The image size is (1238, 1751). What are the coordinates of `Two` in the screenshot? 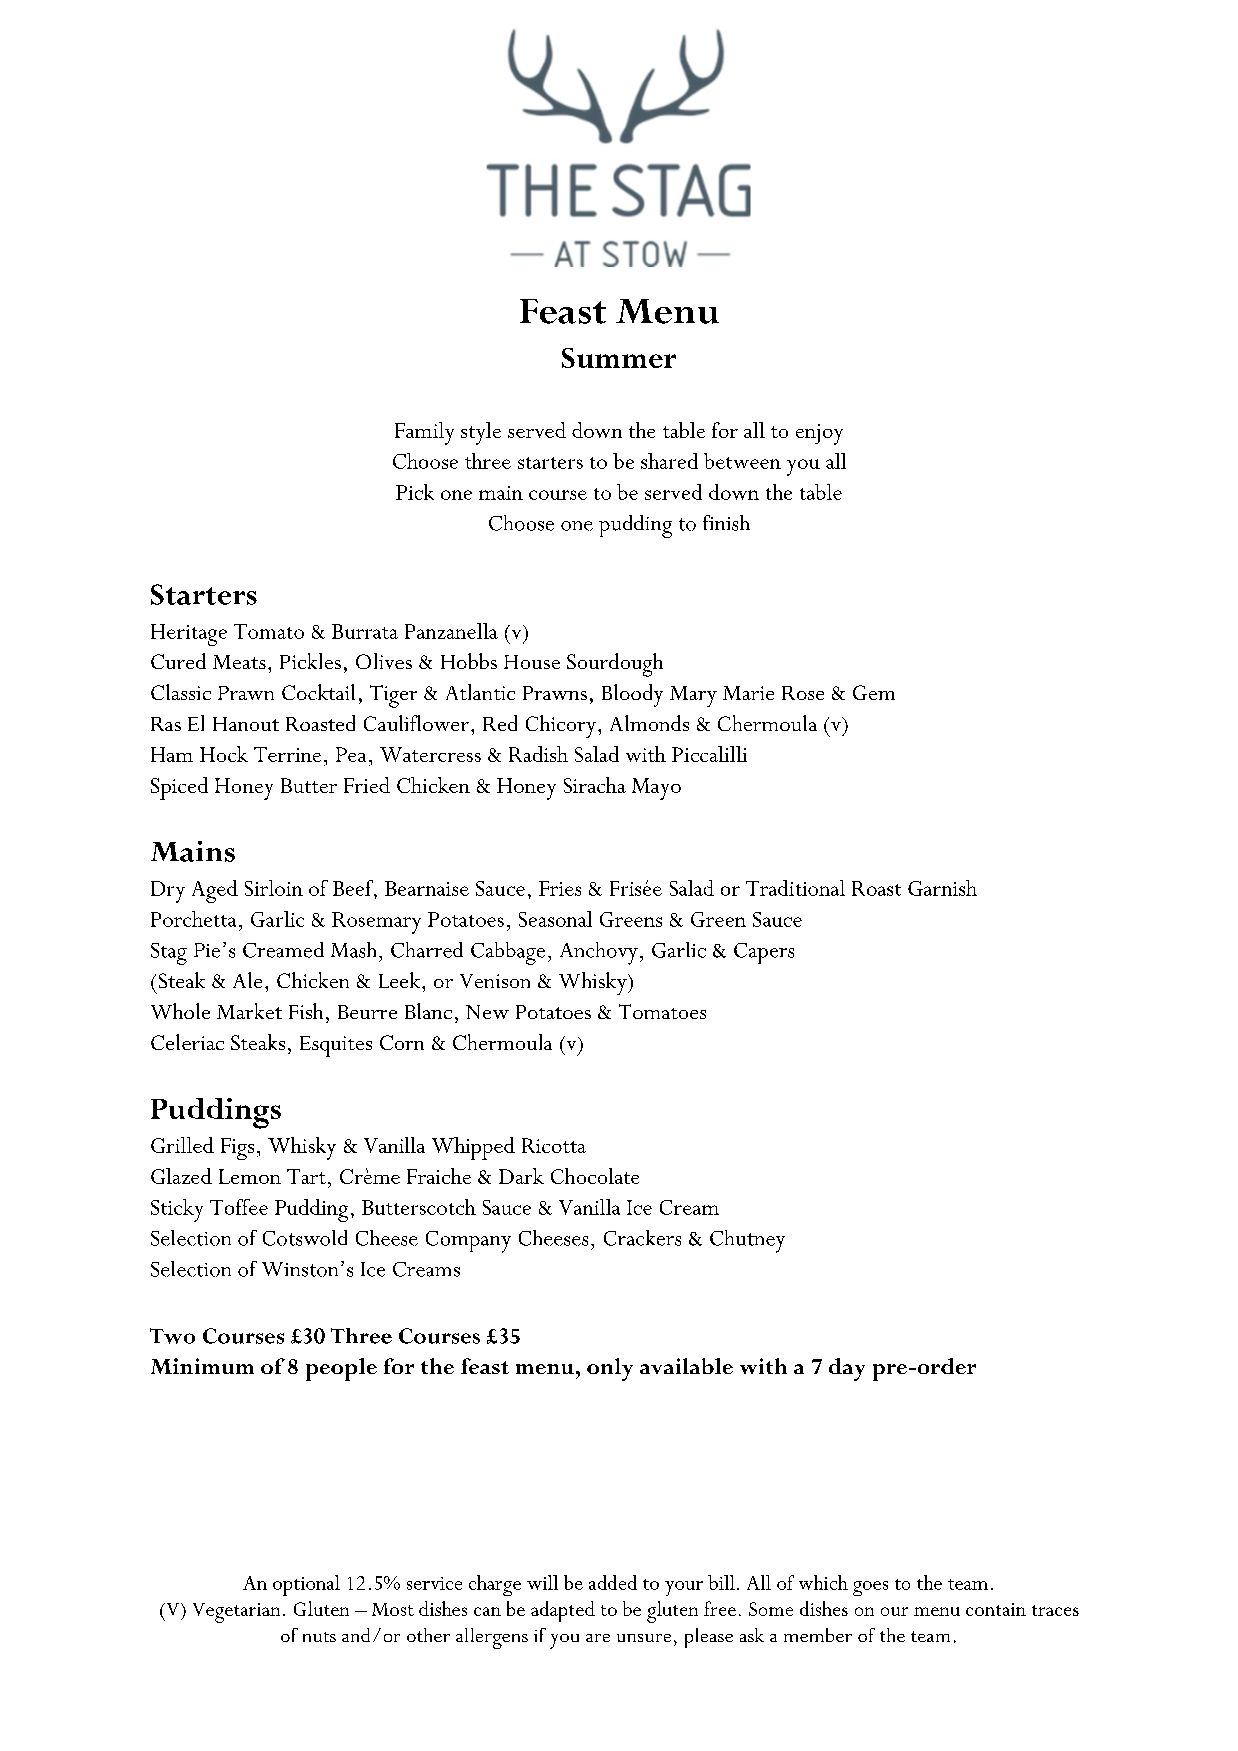 It's located at (172, 1336).
